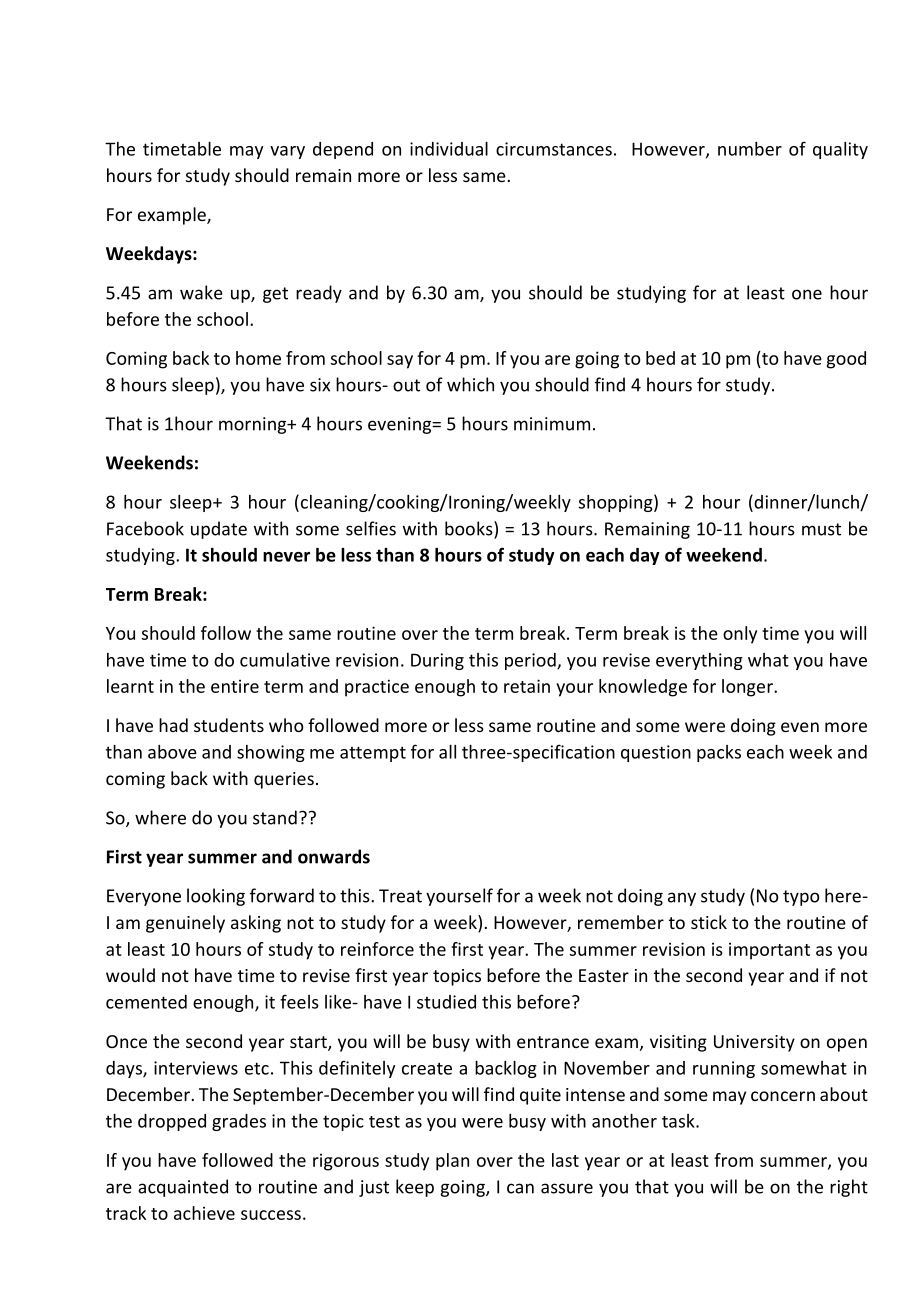  I want to click on acquainted, so click(183, 1188).
